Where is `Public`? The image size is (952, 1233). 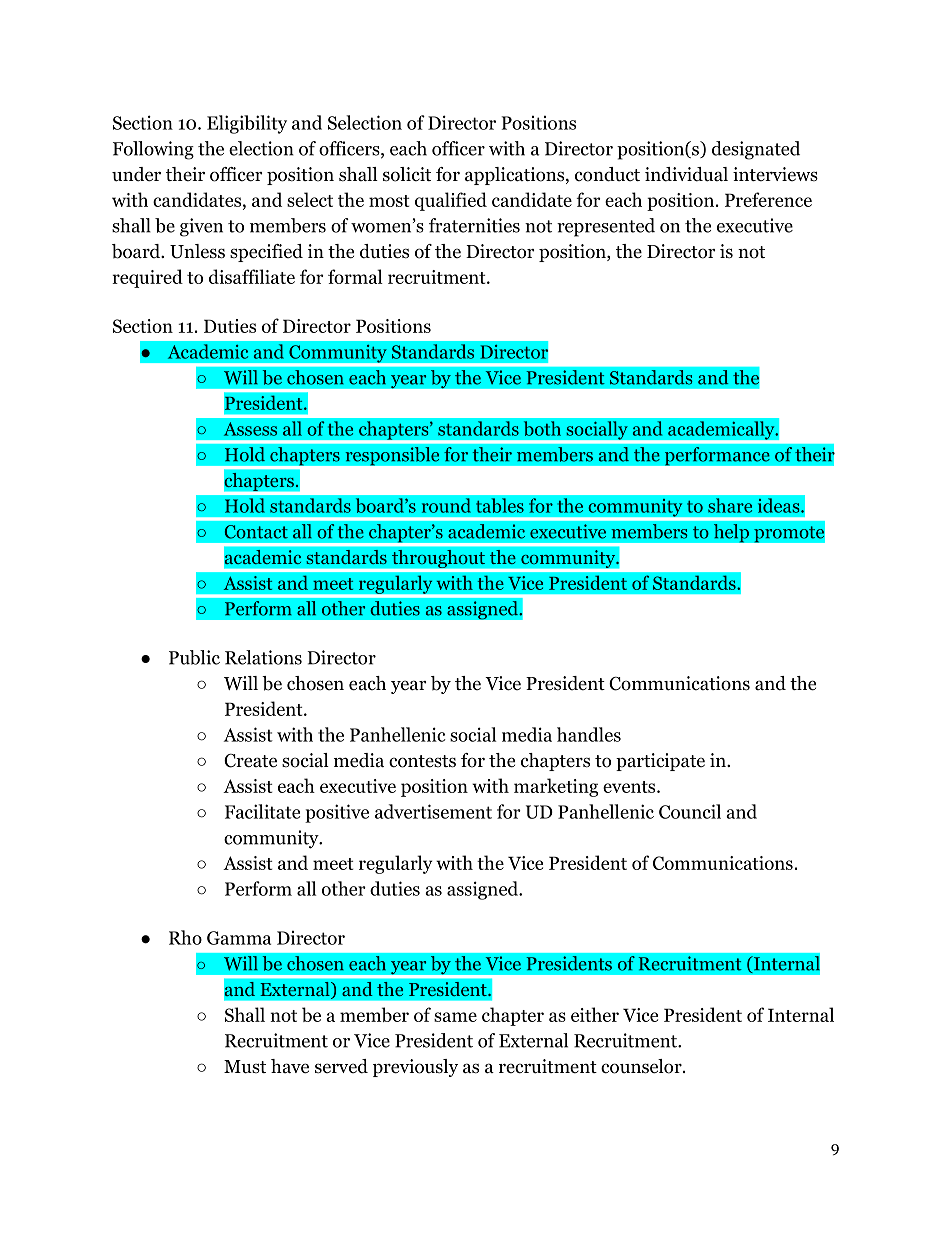
Public is located at coordinates (194, 657).
